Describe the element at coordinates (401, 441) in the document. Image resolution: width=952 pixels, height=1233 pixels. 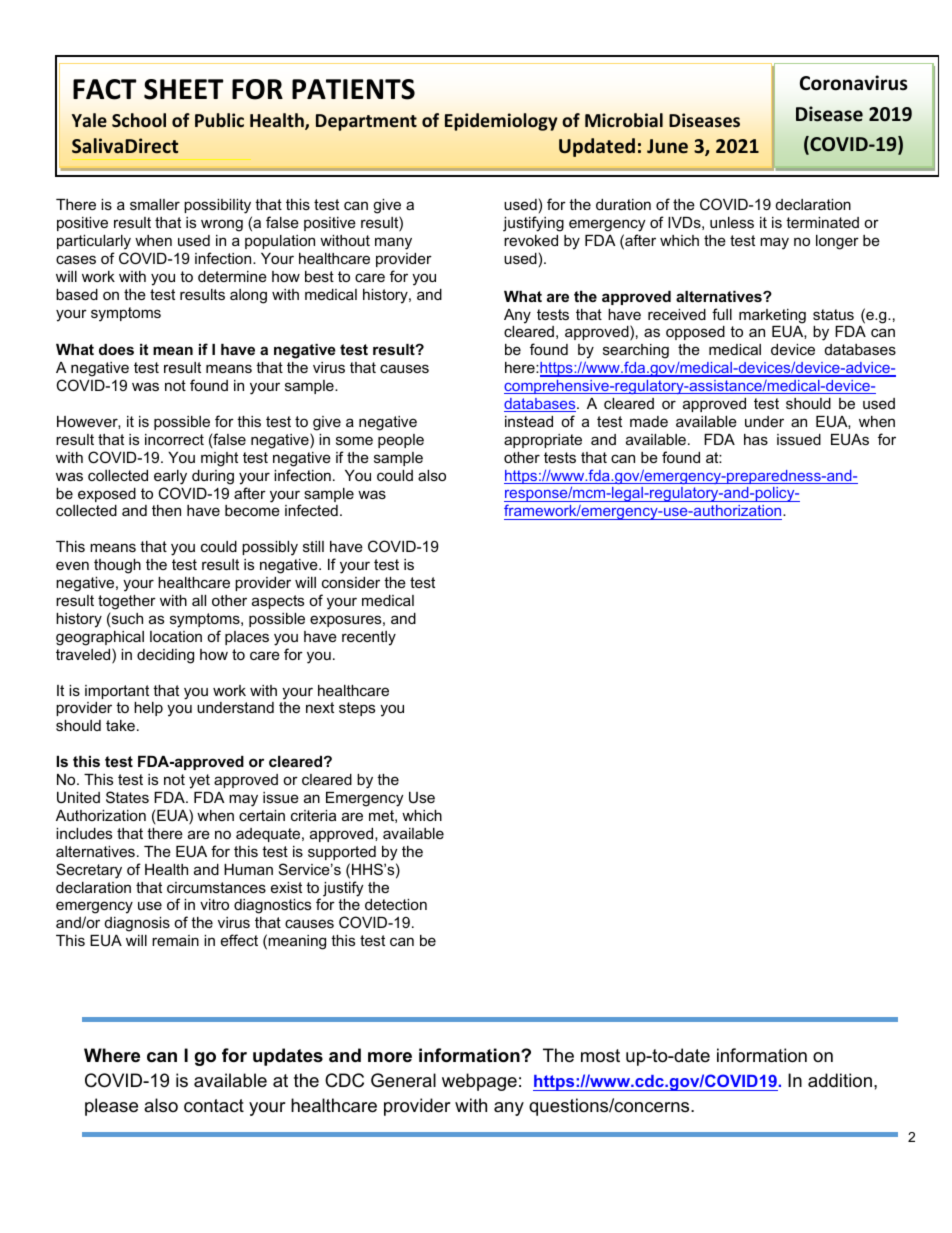
I see `people` at that location.
